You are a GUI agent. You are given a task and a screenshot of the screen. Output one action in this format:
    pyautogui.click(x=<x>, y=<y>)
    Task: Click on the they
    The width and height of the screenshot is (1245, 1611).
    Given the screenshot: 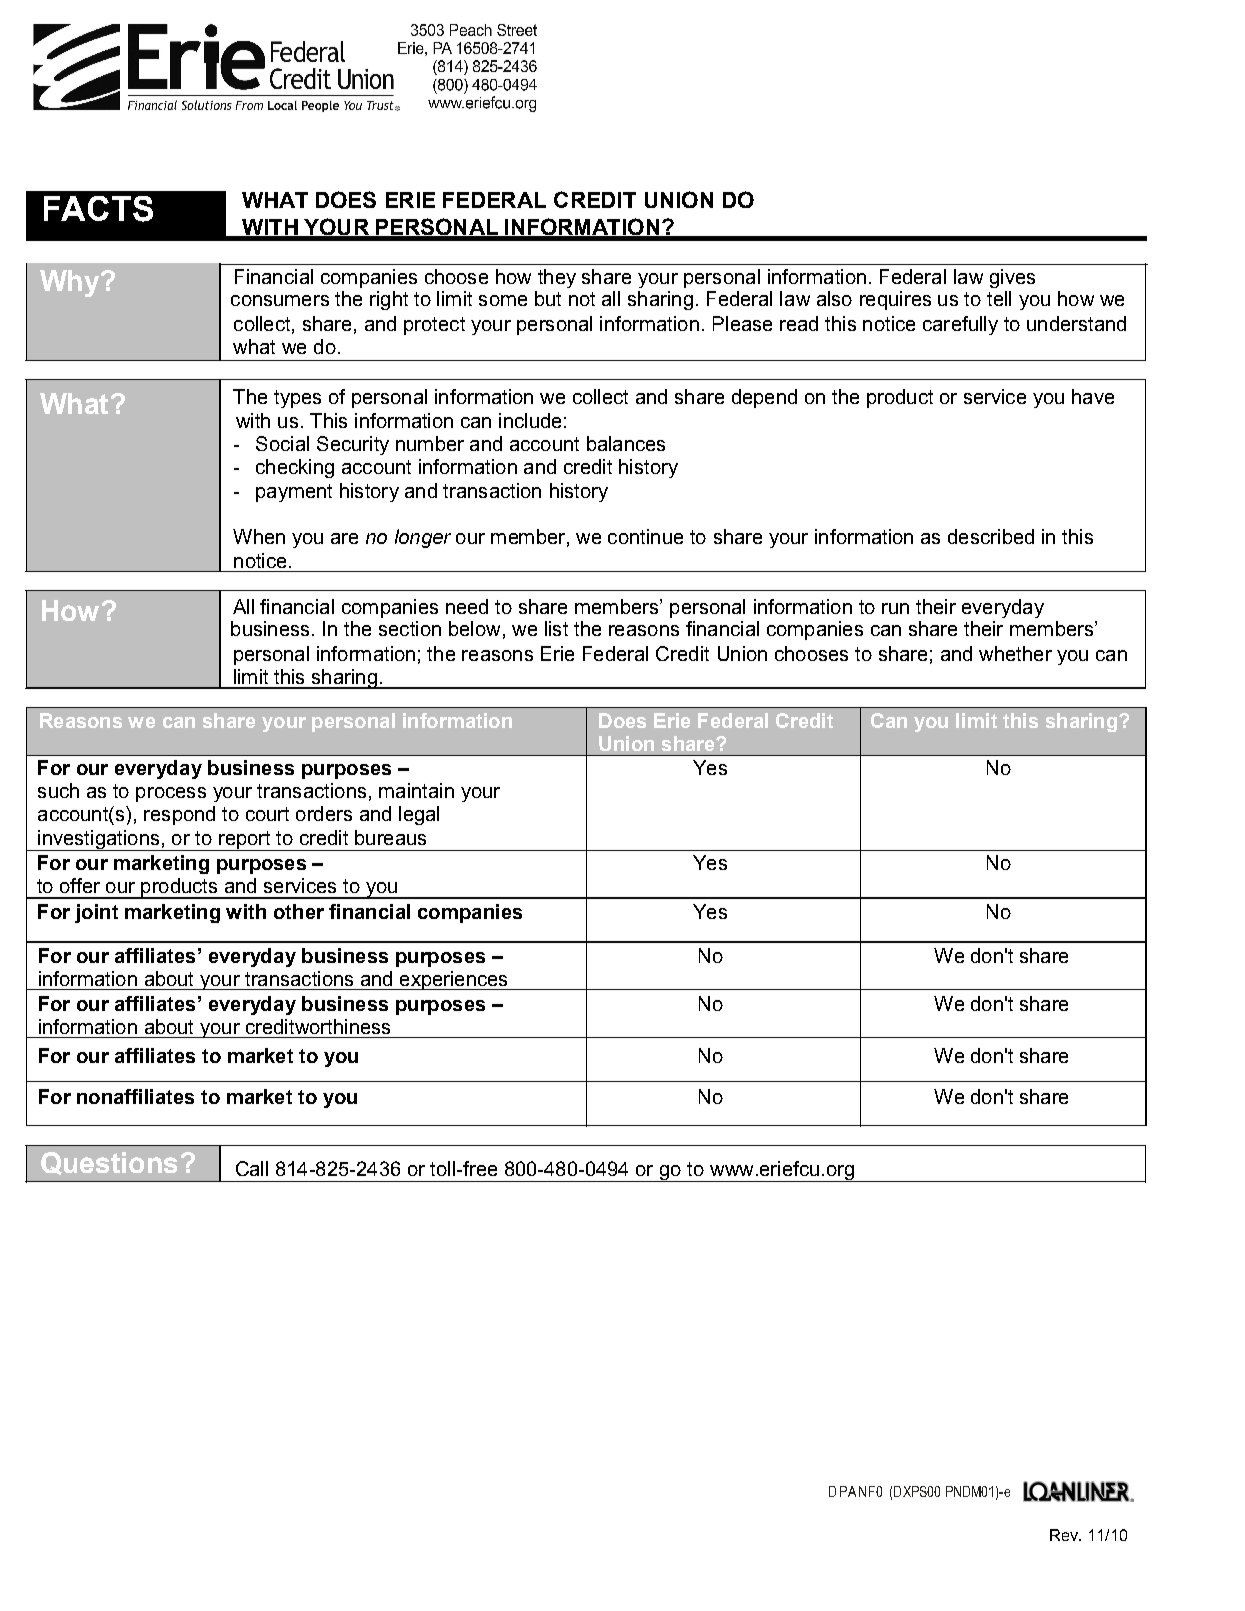 What is the action you would take?
    pyautogui.click(x=557, y=278)
